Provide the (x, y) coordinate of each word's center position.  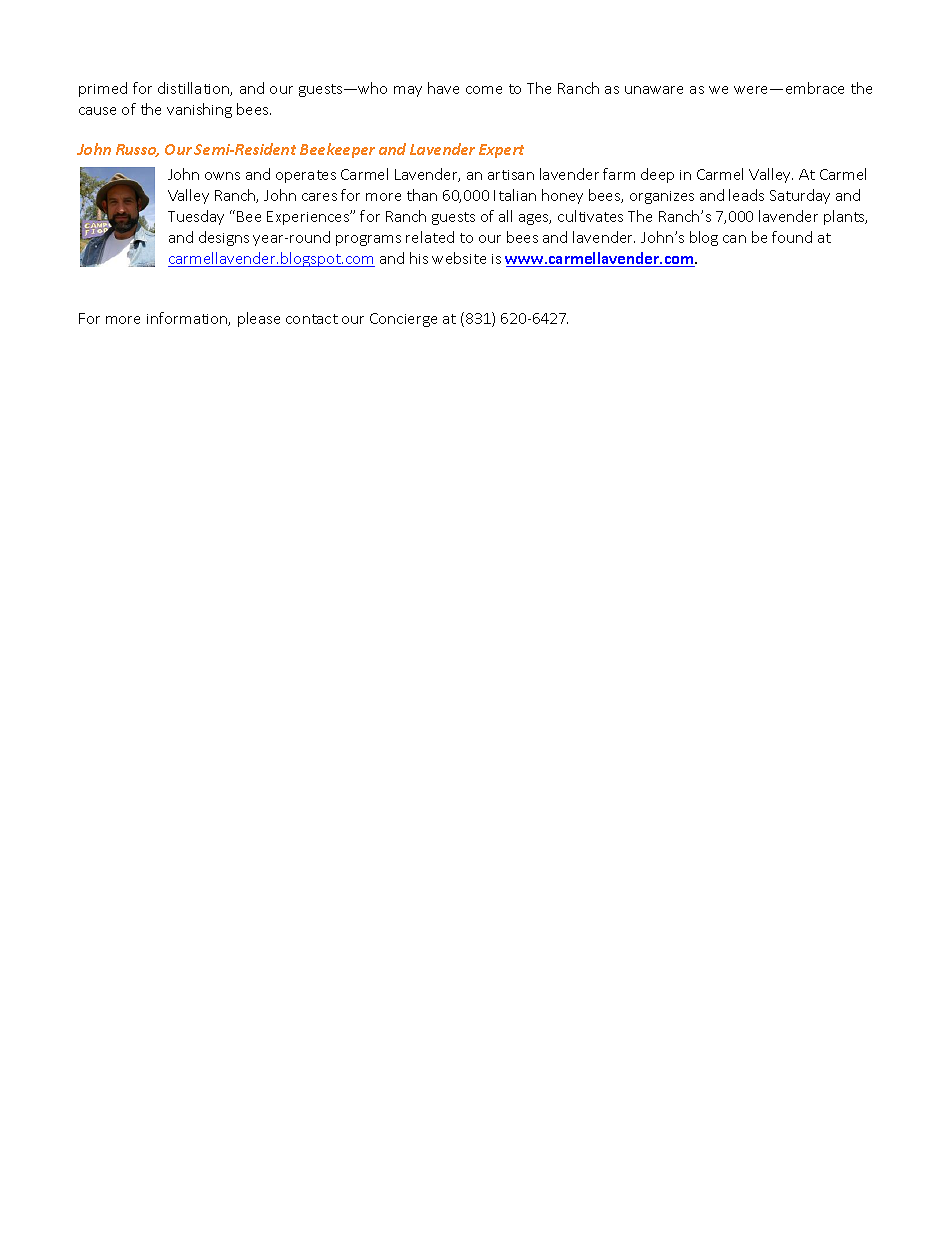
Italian (515, 195)
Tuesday (196, 217)
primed (103, 89)
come (484, 90)
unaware (654, 90)
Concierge (403, 320)
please (259, 319)
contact (312, 319)
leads (746, 195)
